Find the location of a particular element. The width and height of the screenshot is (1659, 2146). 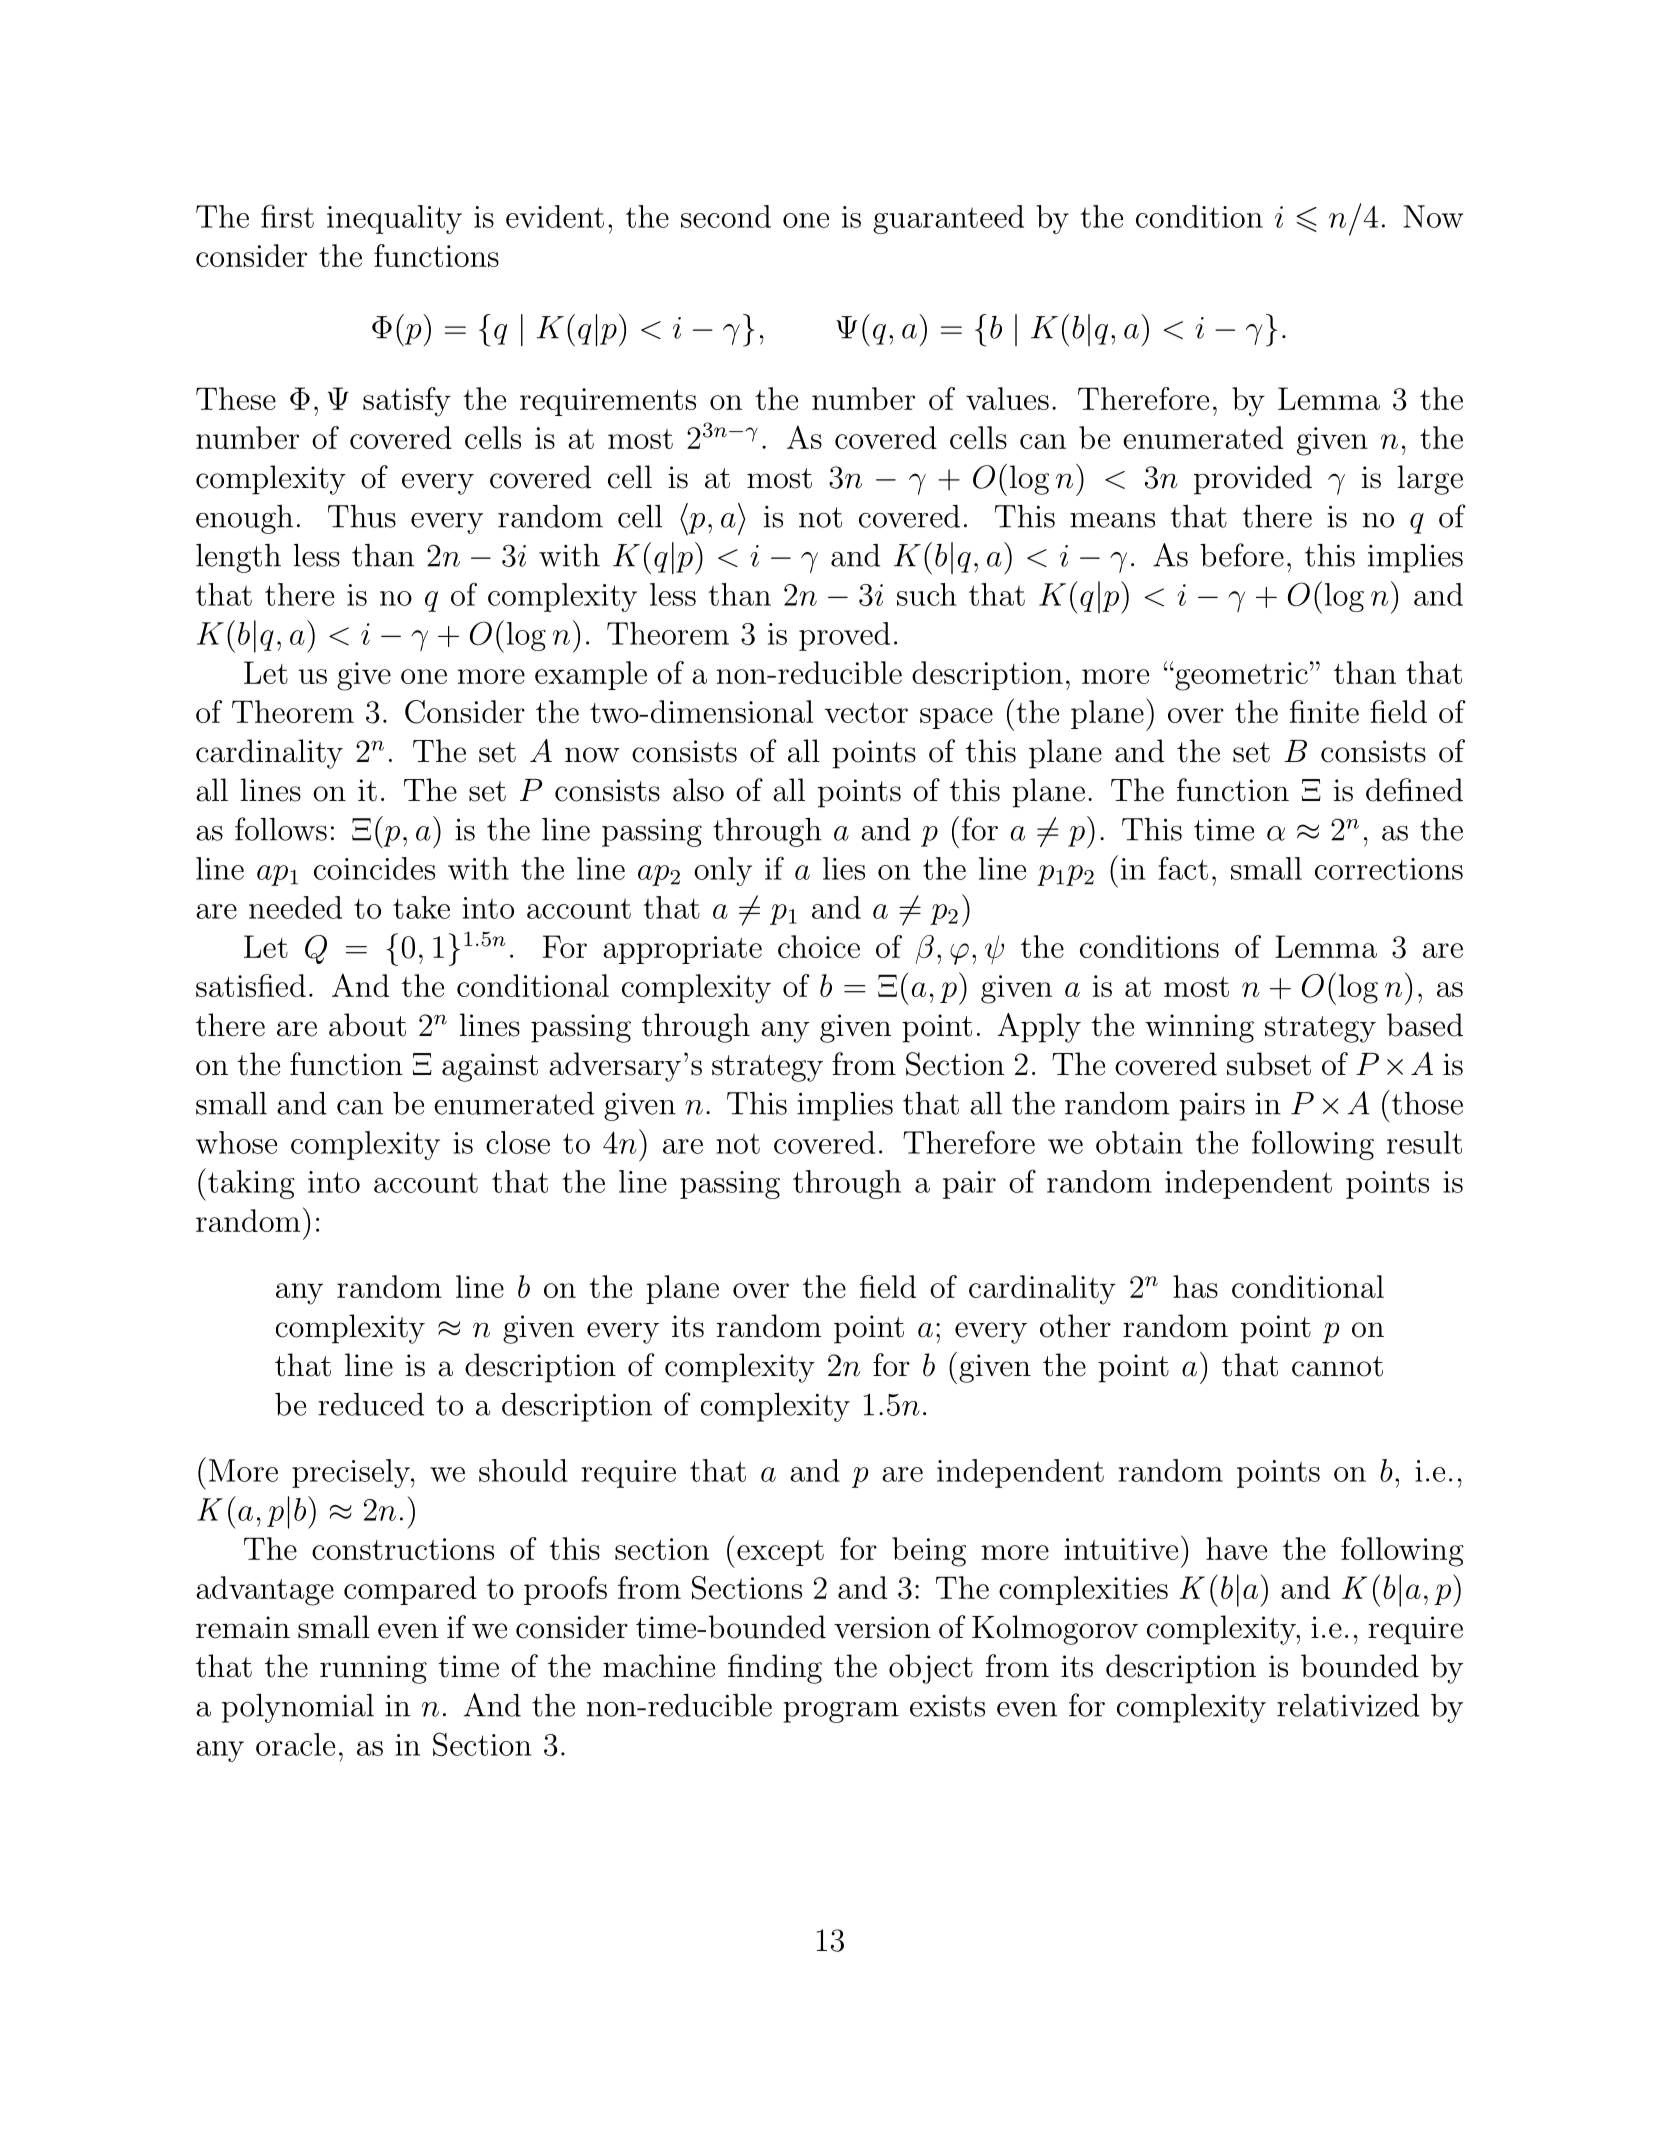

program is located at coordinates (841, 1712).
